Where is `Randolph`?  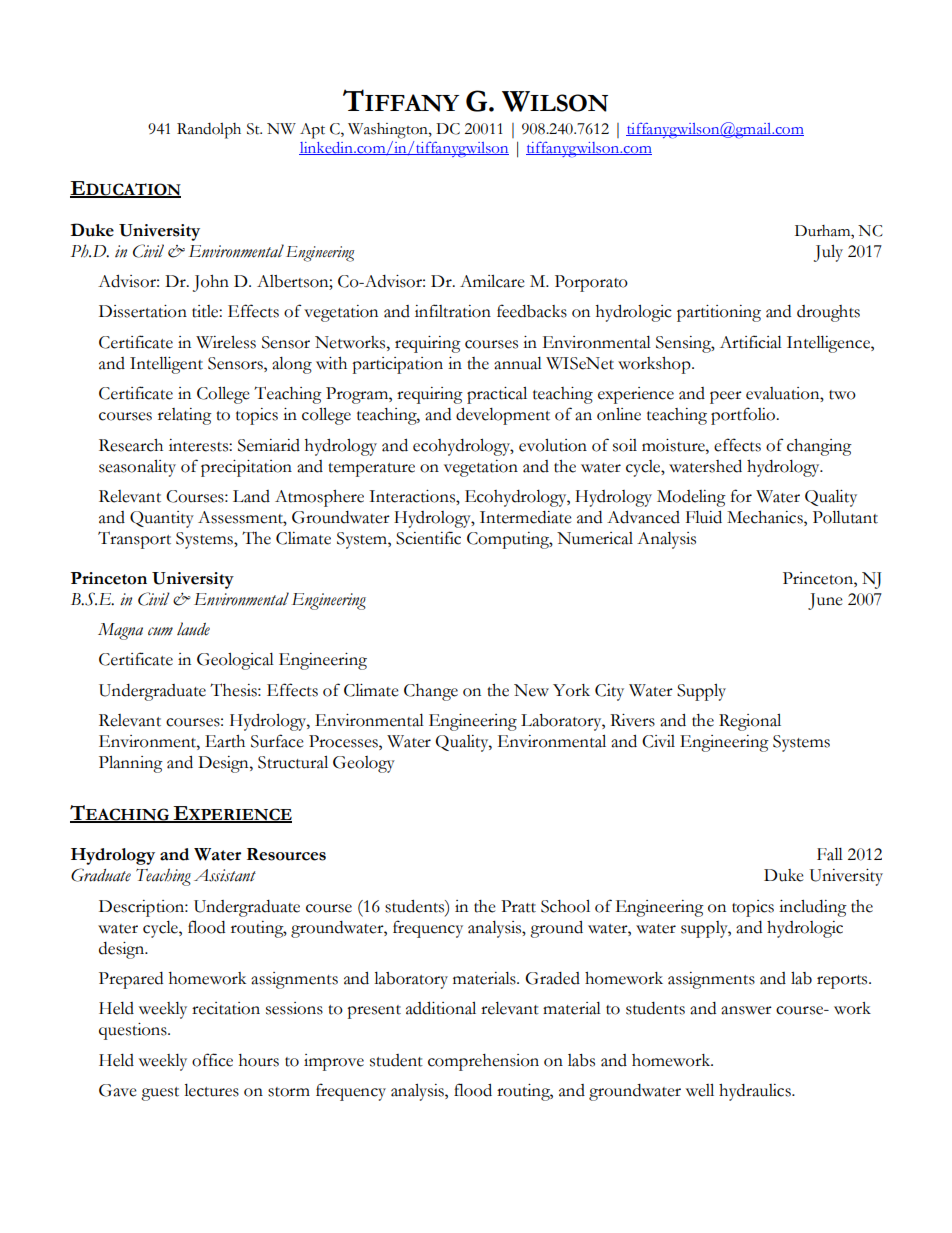
Randolph is located at coordinates (209, 131).
